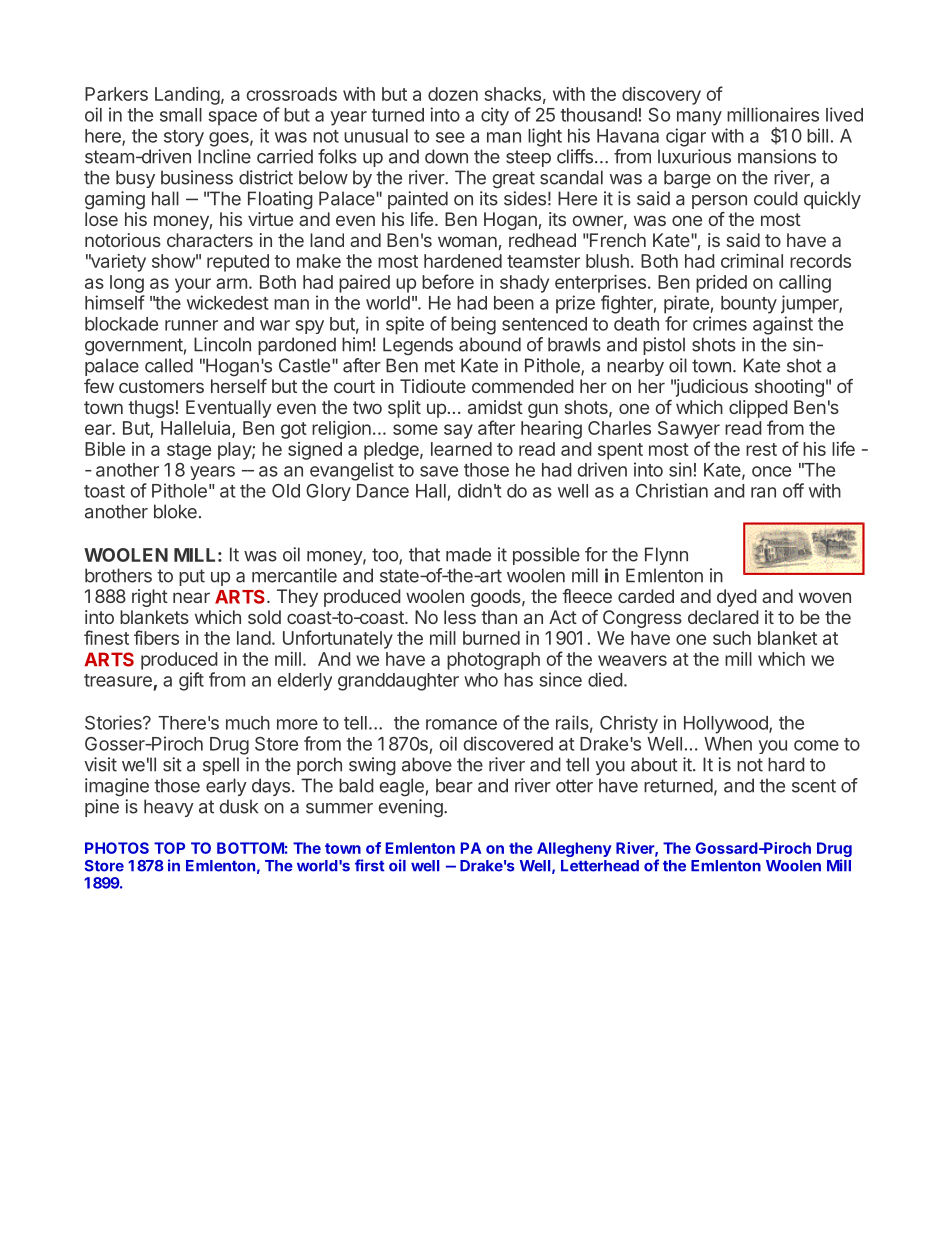 This screenshot has width=952, height=1233. Describe the element at coordinates (814, 786) in the screenshot. I see `scent` at that location.
